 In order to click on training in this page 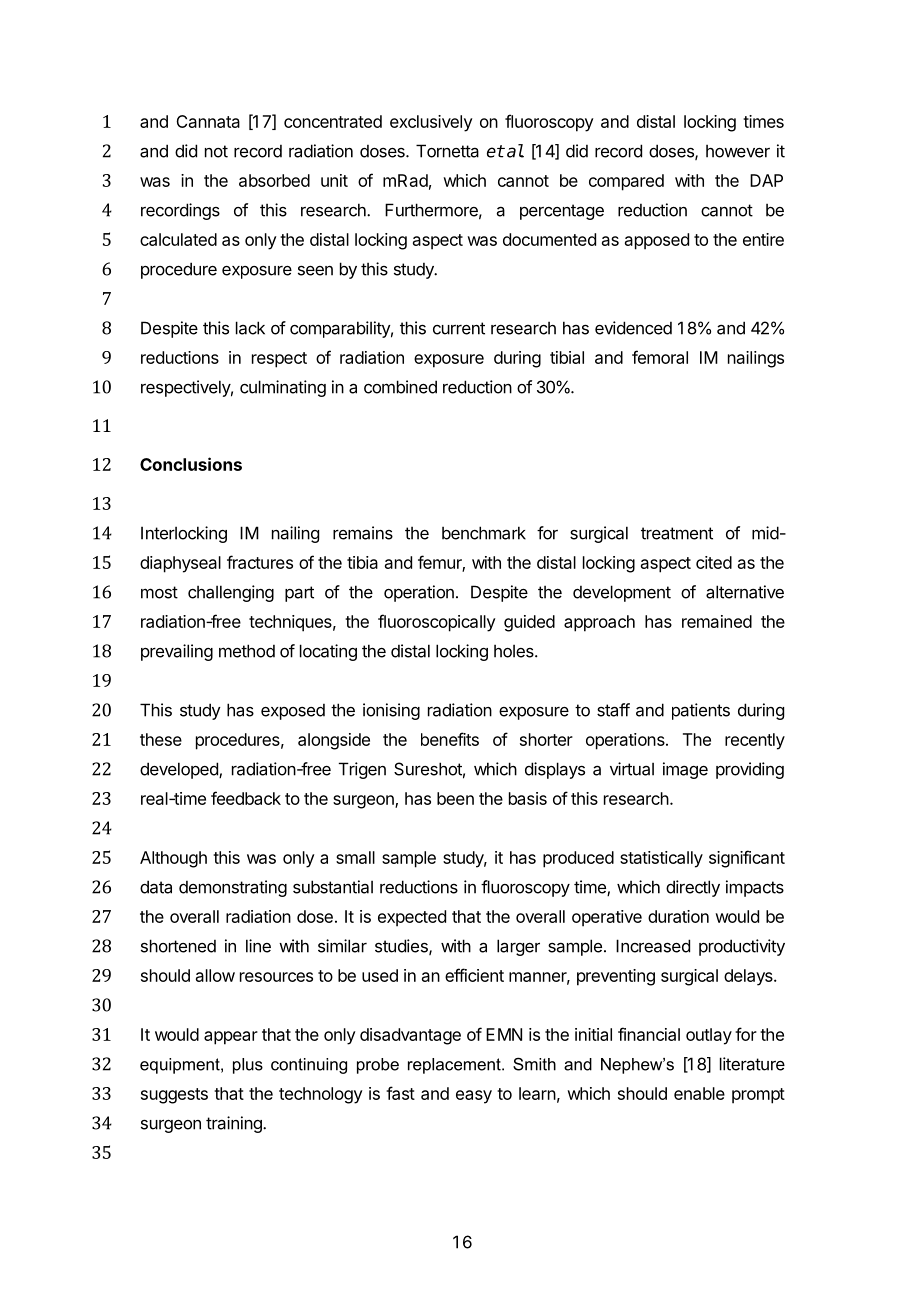, I will do `click(235, 1124)`.
